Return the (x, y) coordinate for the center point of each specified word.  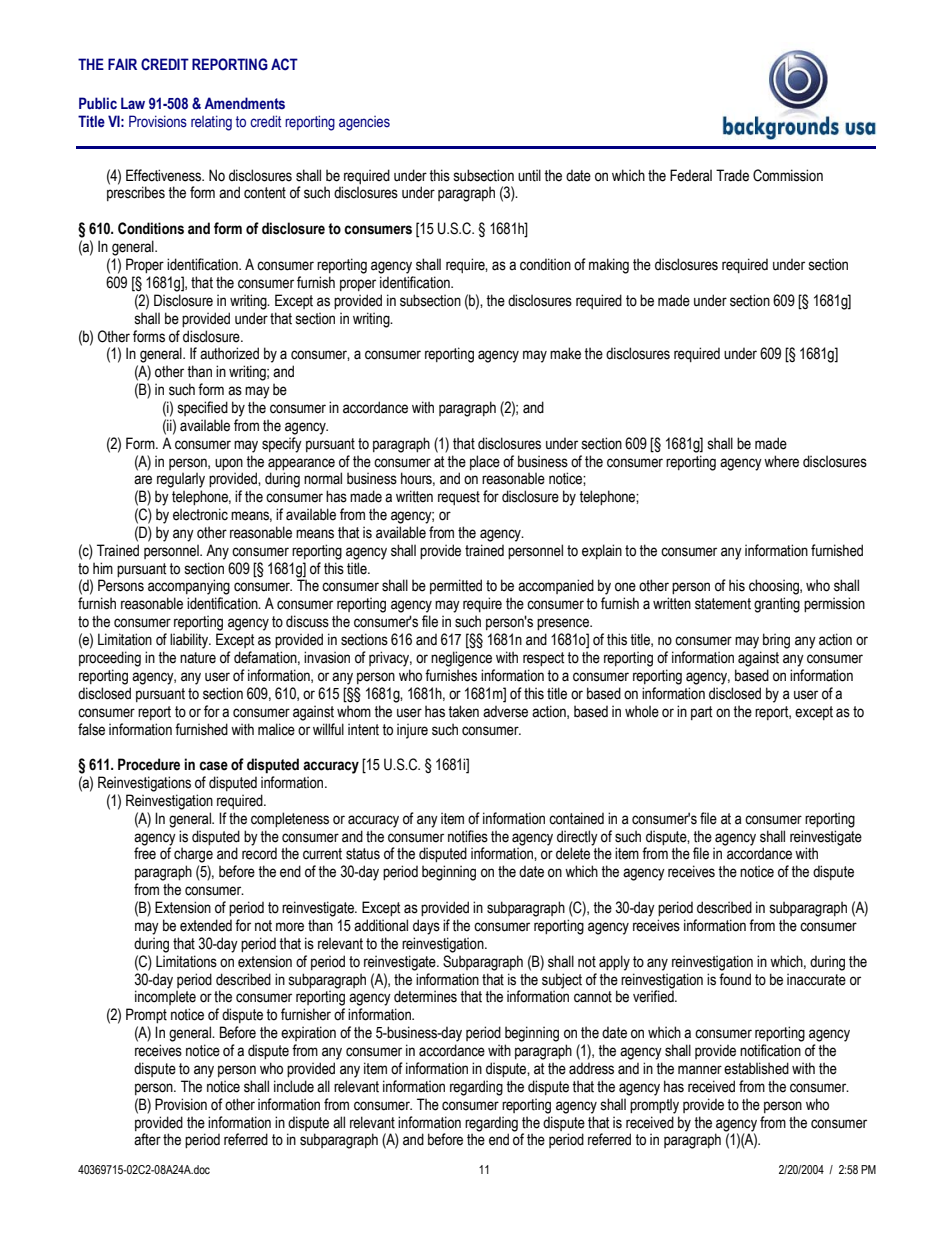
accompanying (189, 587)
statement (723, 604)
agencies (364, 123)
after (147, 1139)
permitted (456, 586)
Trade (732, 175)
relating (211, 123)
